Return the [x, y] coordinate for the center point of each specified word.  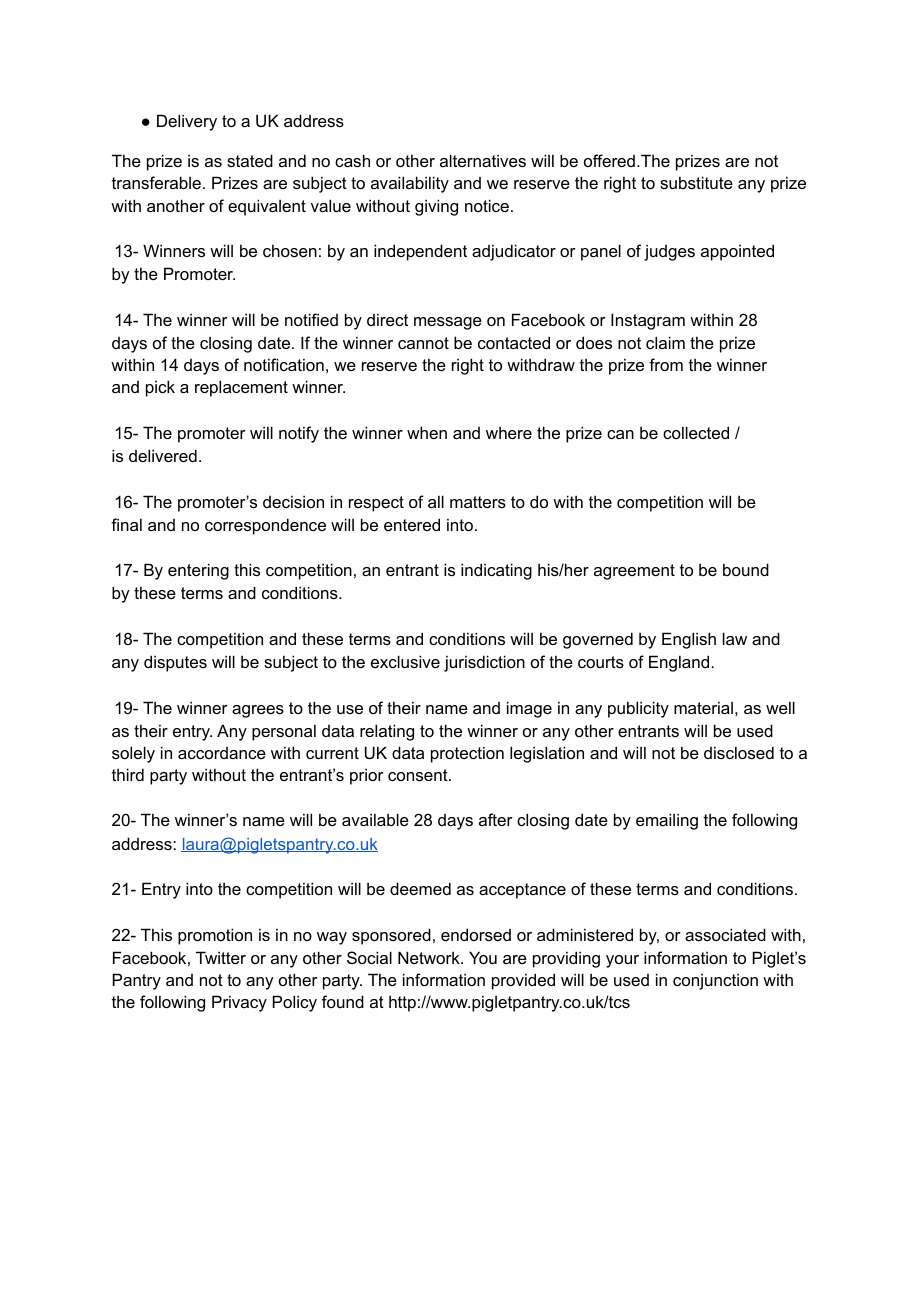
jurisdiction [484, 663]
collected [696, 432]
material [703, 707]
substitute [696, 182]
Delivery [187, 122]
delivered [163, 455]
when [427, 432]
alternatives [483, 160]
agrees [258, 711]
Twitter [221, 957]
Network [430, 957]
